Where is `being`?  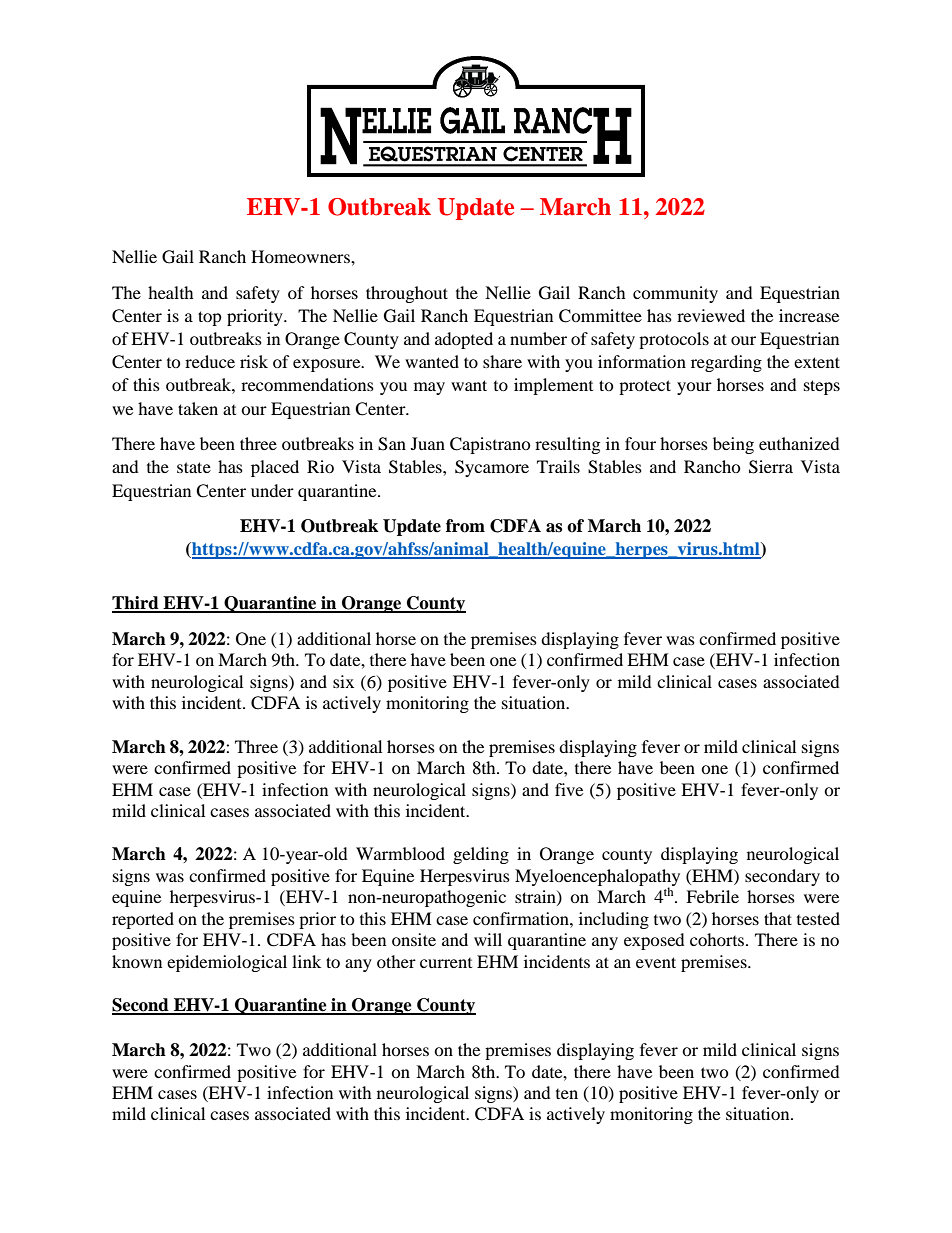 being is located at coordinates (733, 445).
